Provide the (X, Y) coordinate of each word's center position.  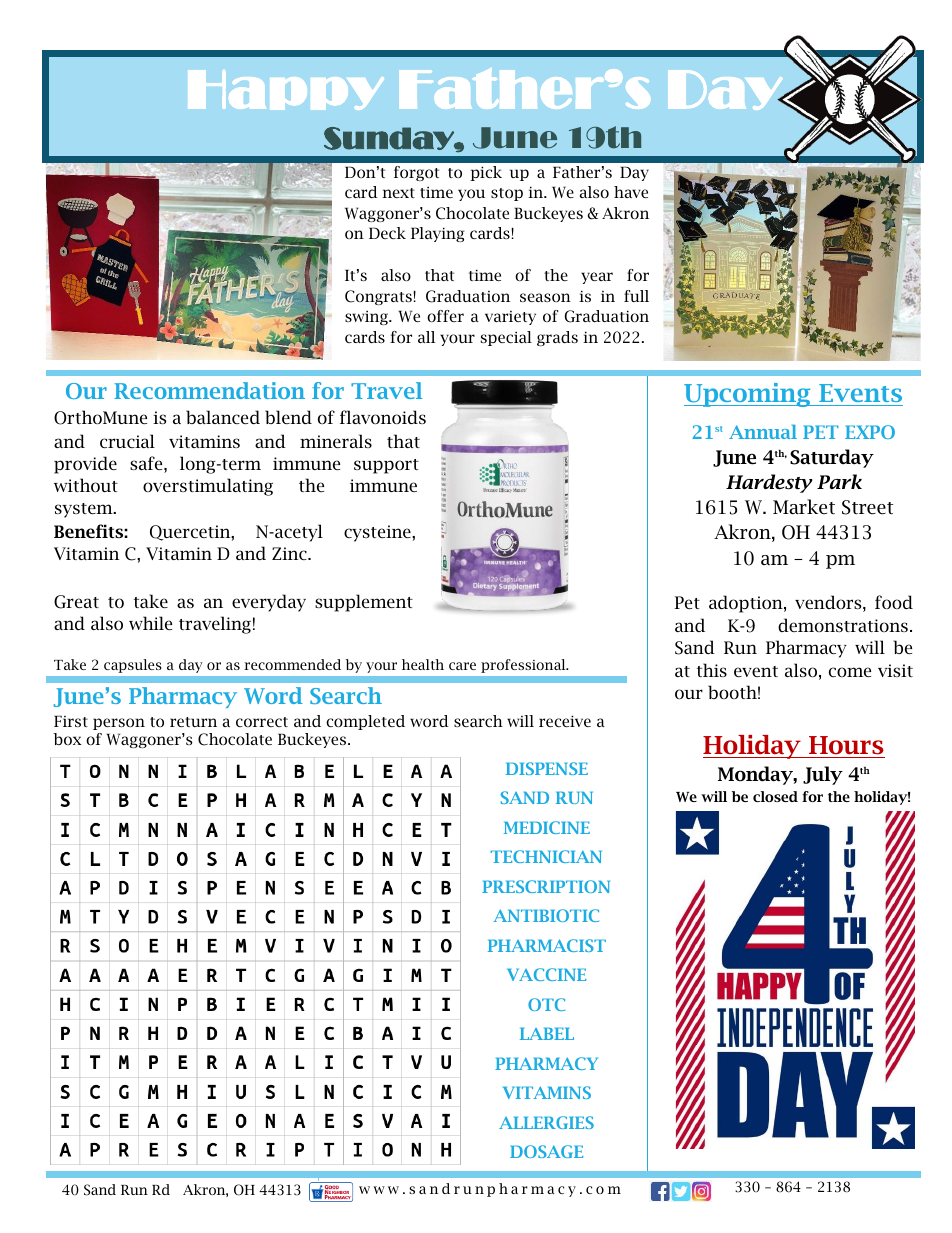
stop (507, 194)
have (631, 192)
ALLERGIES (546, 1122)
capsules (132, 666)
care (462, 666)
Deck (387, 233)
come (850, 672)
